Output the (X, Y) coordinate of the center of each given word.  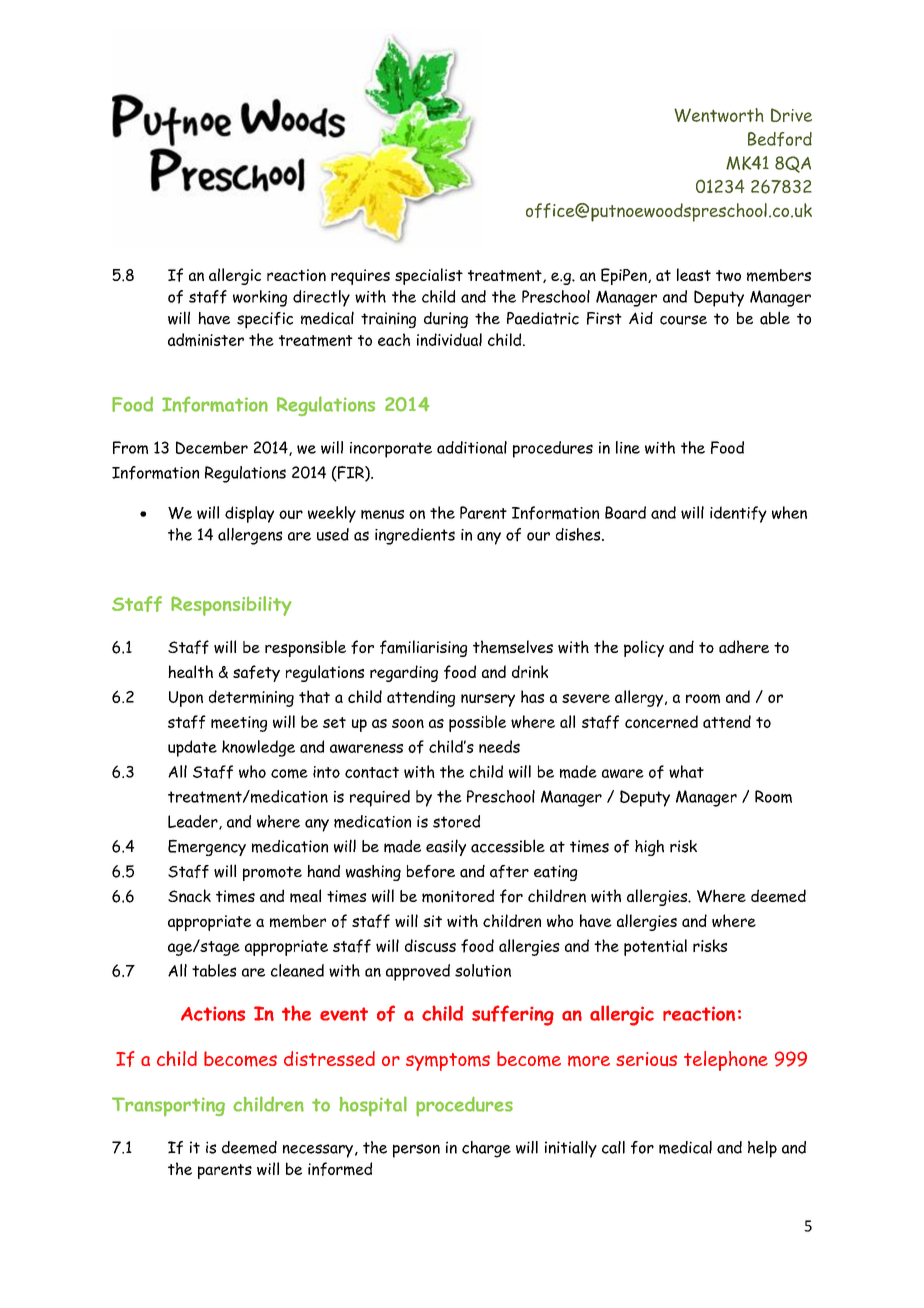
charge (486, 1149)
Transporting (168, 1106)
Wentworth (719, 115)
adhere (744, 647)
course (683, 320)
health (190, 671)
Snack (189, 896)
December (212, 447)
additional (472, 447)
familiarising (423, 648)
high (649, 848)
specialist (429, 276)
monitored (458, 896)
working (260, 298)
